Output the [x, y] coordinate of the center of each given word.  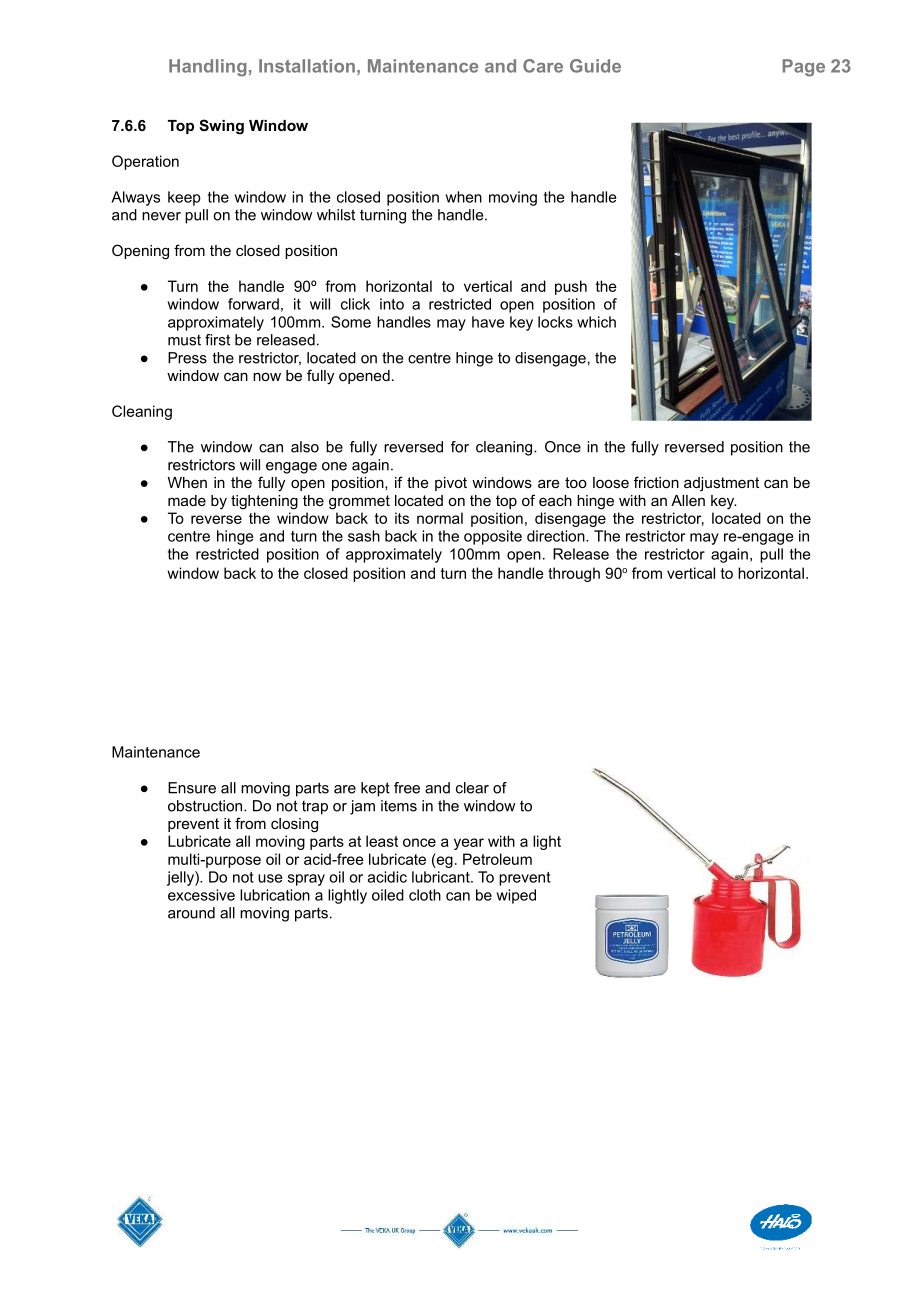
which [596, 322]
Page [803, 68]
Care [543, 66]
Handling [208, 68]
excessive [201, 895]
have [488, 322]
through [574, 574]
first [217, 340]
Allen [688, 500]
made [187, 500]
